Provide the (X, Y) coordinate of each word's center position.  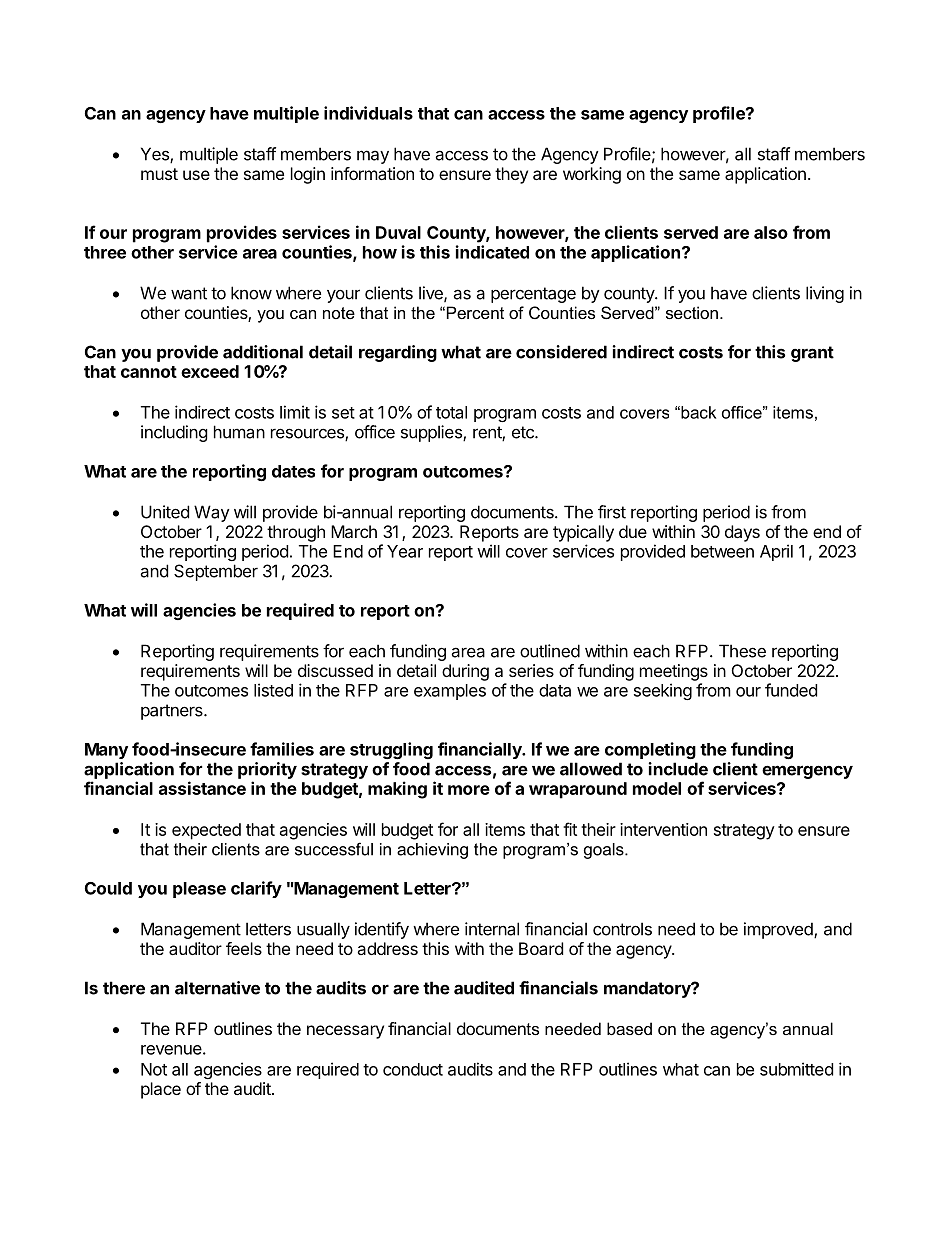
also (771, 232)
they (511, 175)
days (742, 533)
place (161, 1090)
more (469, 790)
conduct (413, 1069)
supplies (432, 433)
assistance (202, 788)
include (678, 769)
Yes (156, 155)
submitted (796, 1069)
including (174, 433)
